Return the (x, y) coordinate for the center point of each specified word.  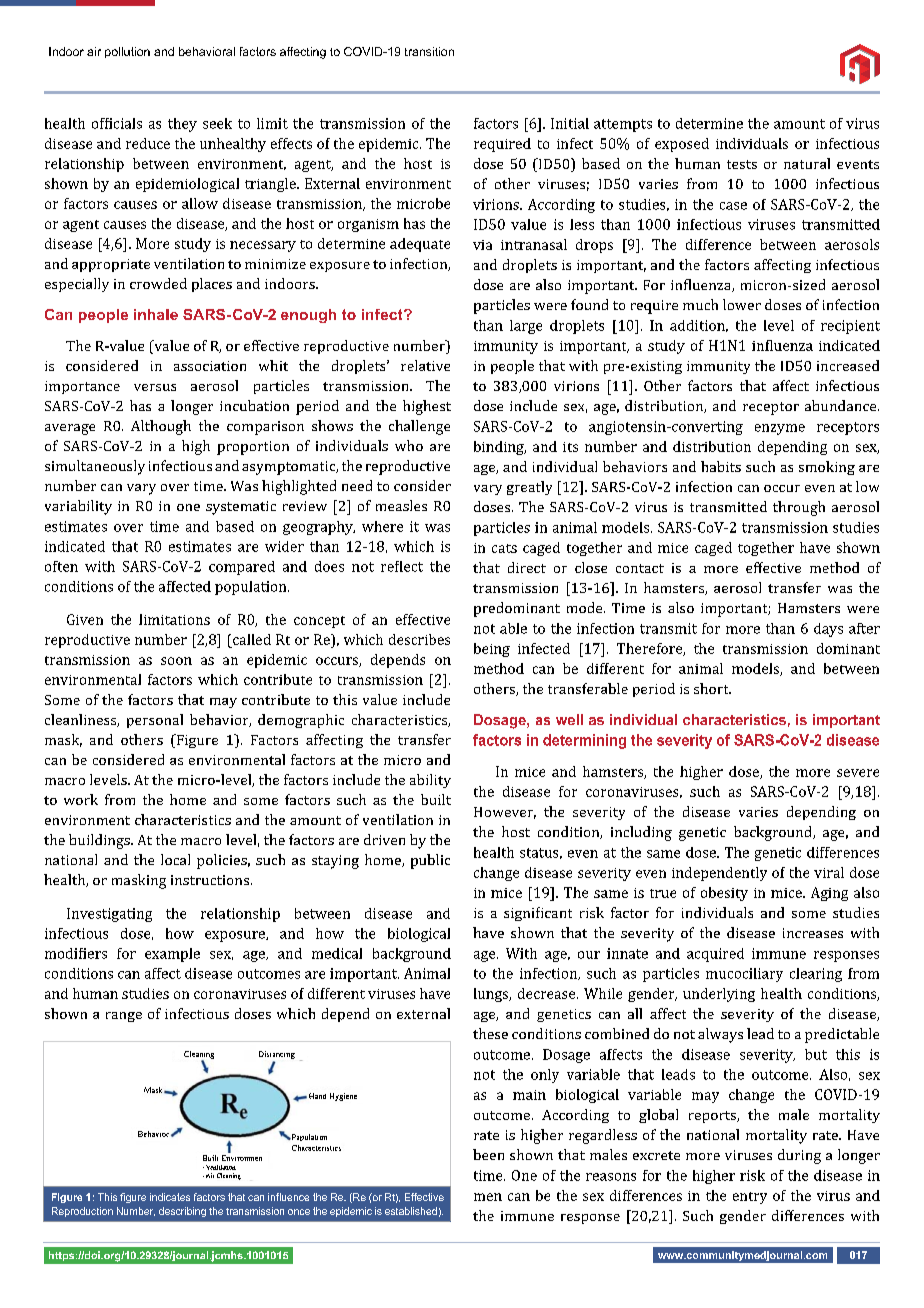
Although (161, 427)
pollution (127, 52)
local (175, 859)
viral (829, 872)
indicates (170, 1197)
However (505, 813)
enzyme (780, 429)
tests (742, 164)
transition (429, 51)
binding (500, 448)
